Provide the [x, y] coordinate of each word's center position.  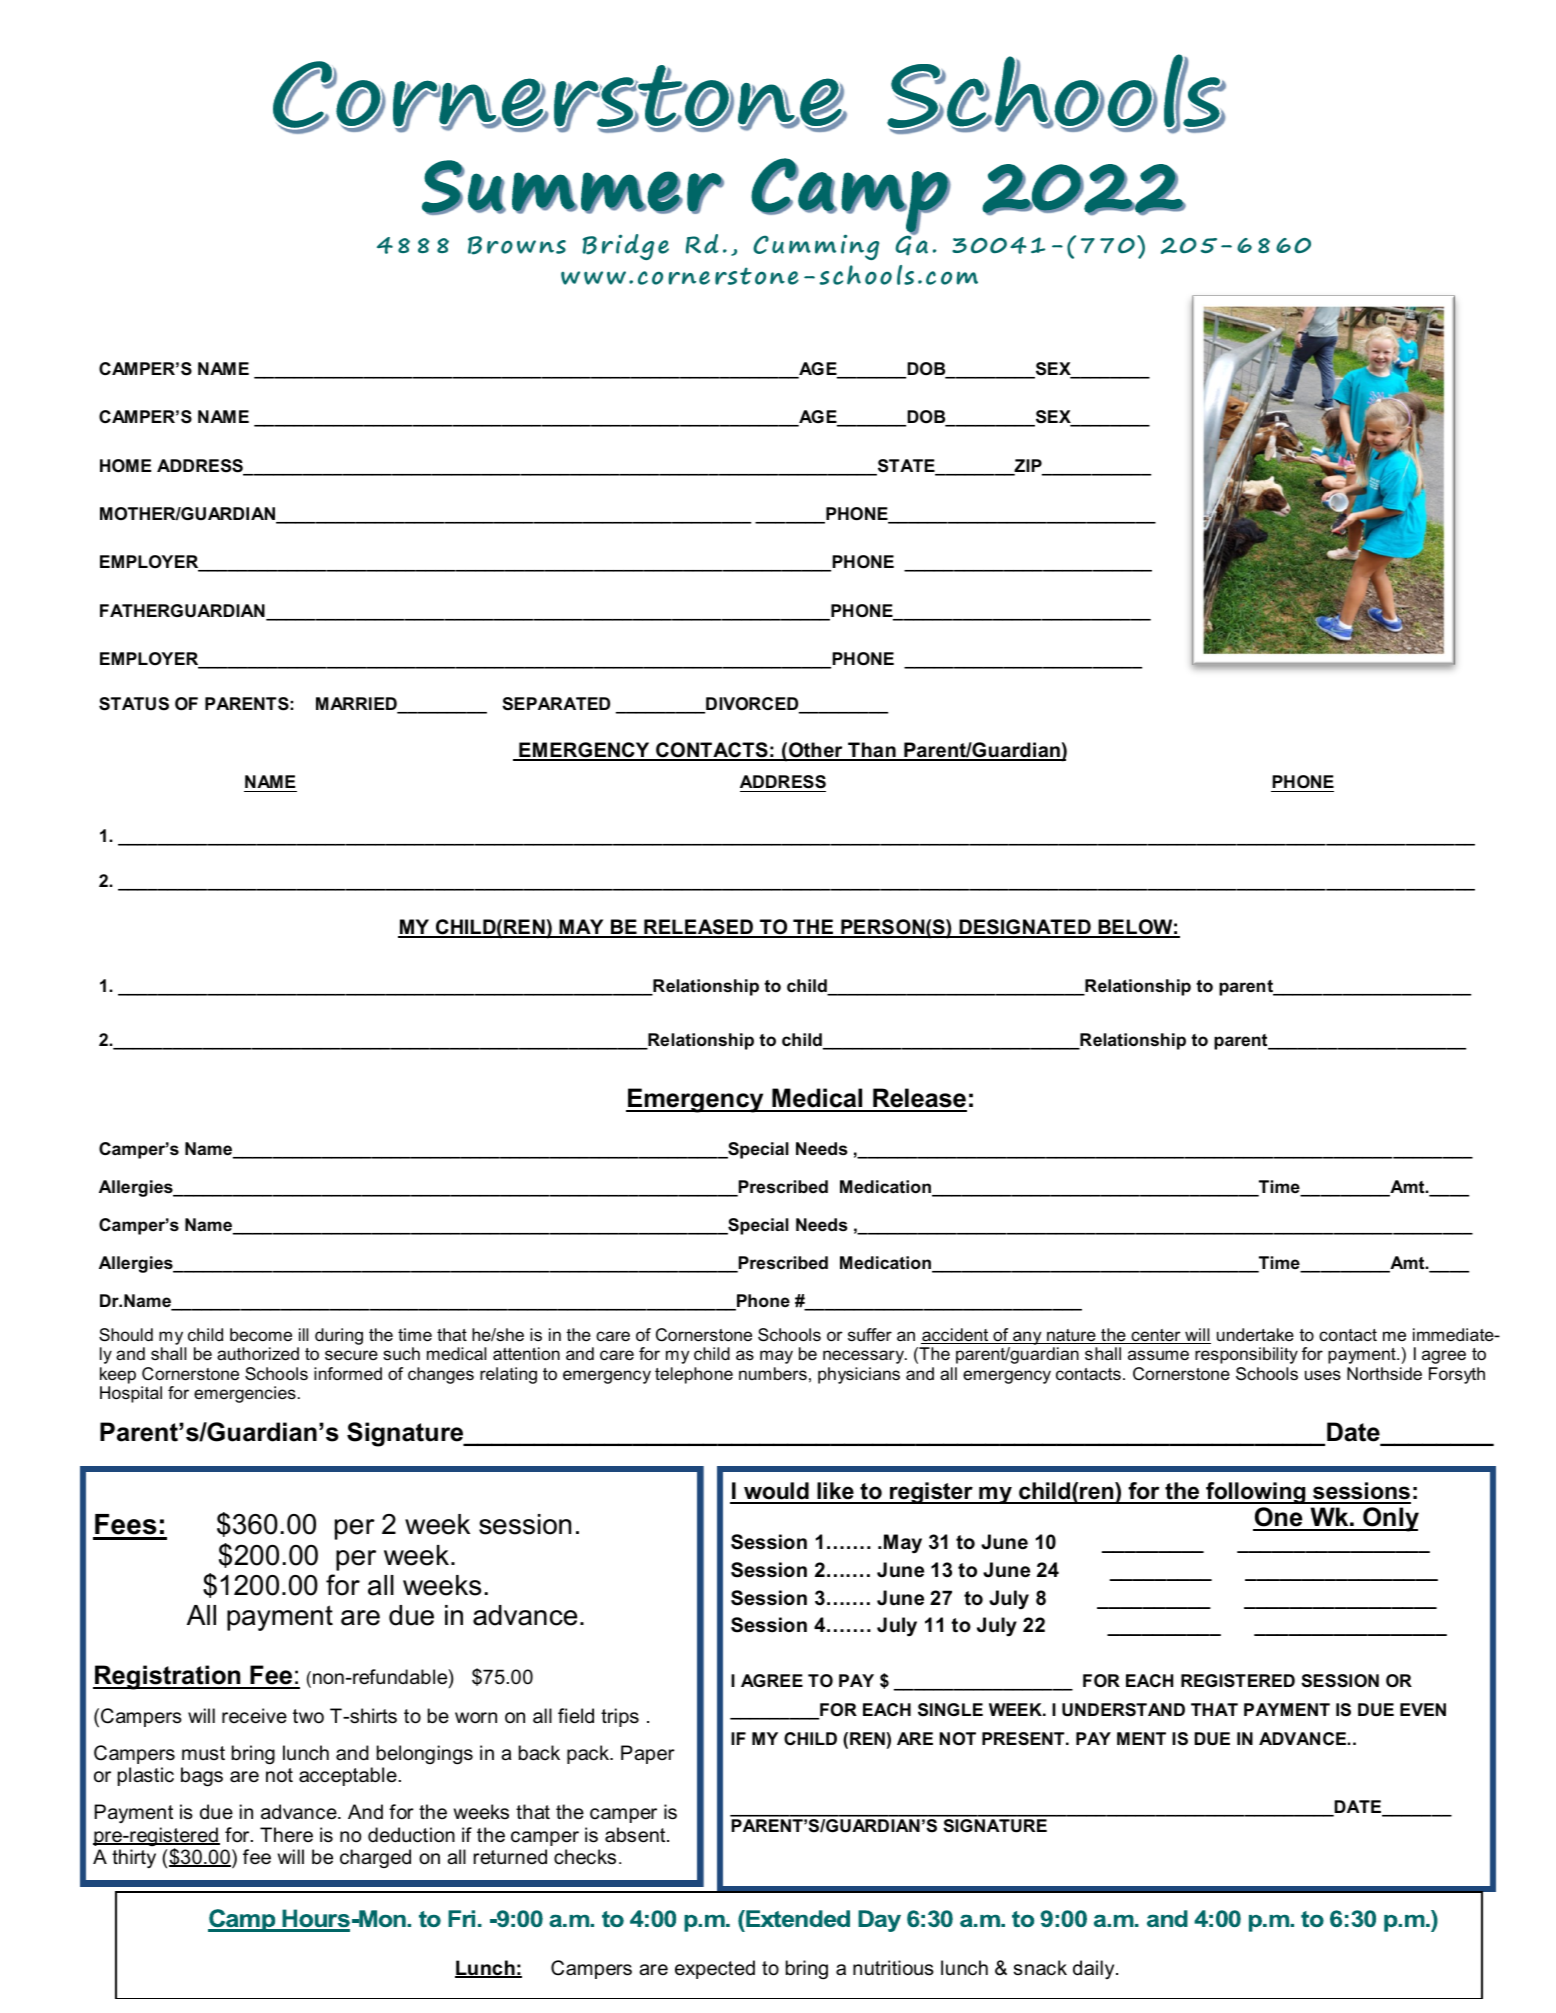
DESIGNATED [1025, 928]
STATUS [134, 704]
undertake [1255, 1334]
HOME [125, 466]
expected [715, 1969]
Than [872, 751]
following [1256, 1493]
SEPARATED [556, 704]
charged [375, 1858]
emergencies [245, 1394]
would [776, 1492]
